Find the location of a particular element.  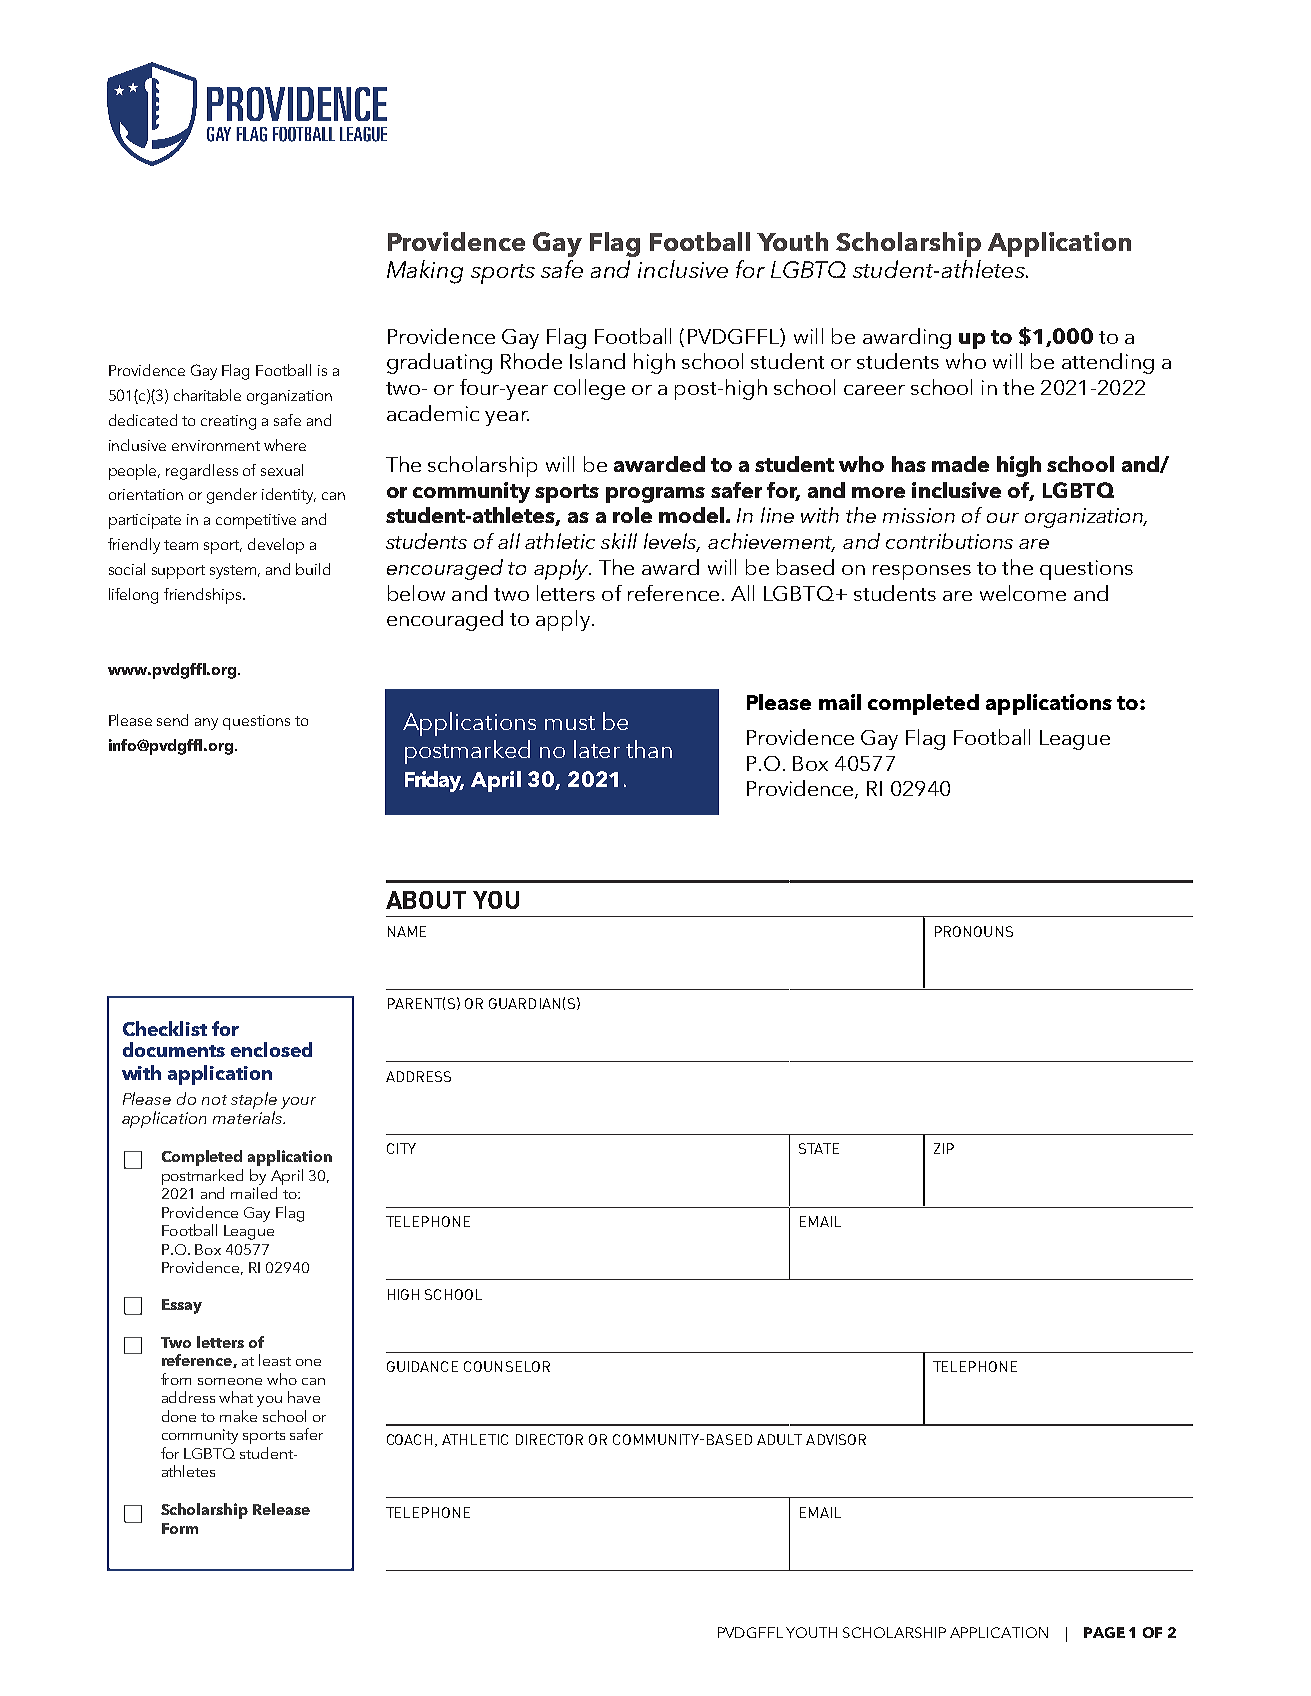

charitable is located at coordinates (207, 395).
